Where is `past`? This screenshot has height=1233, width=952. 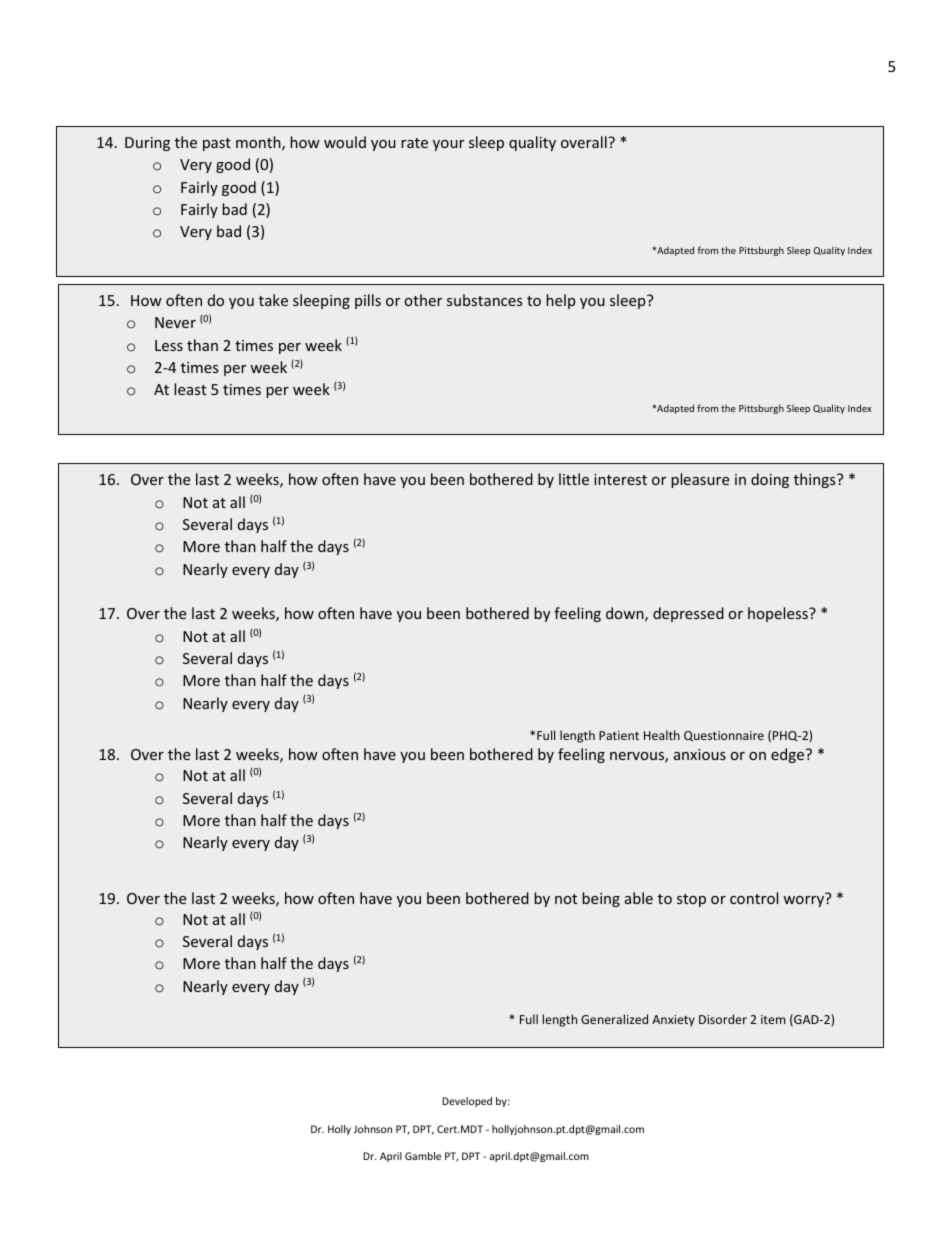 past is located at coordinates (217, 144).
